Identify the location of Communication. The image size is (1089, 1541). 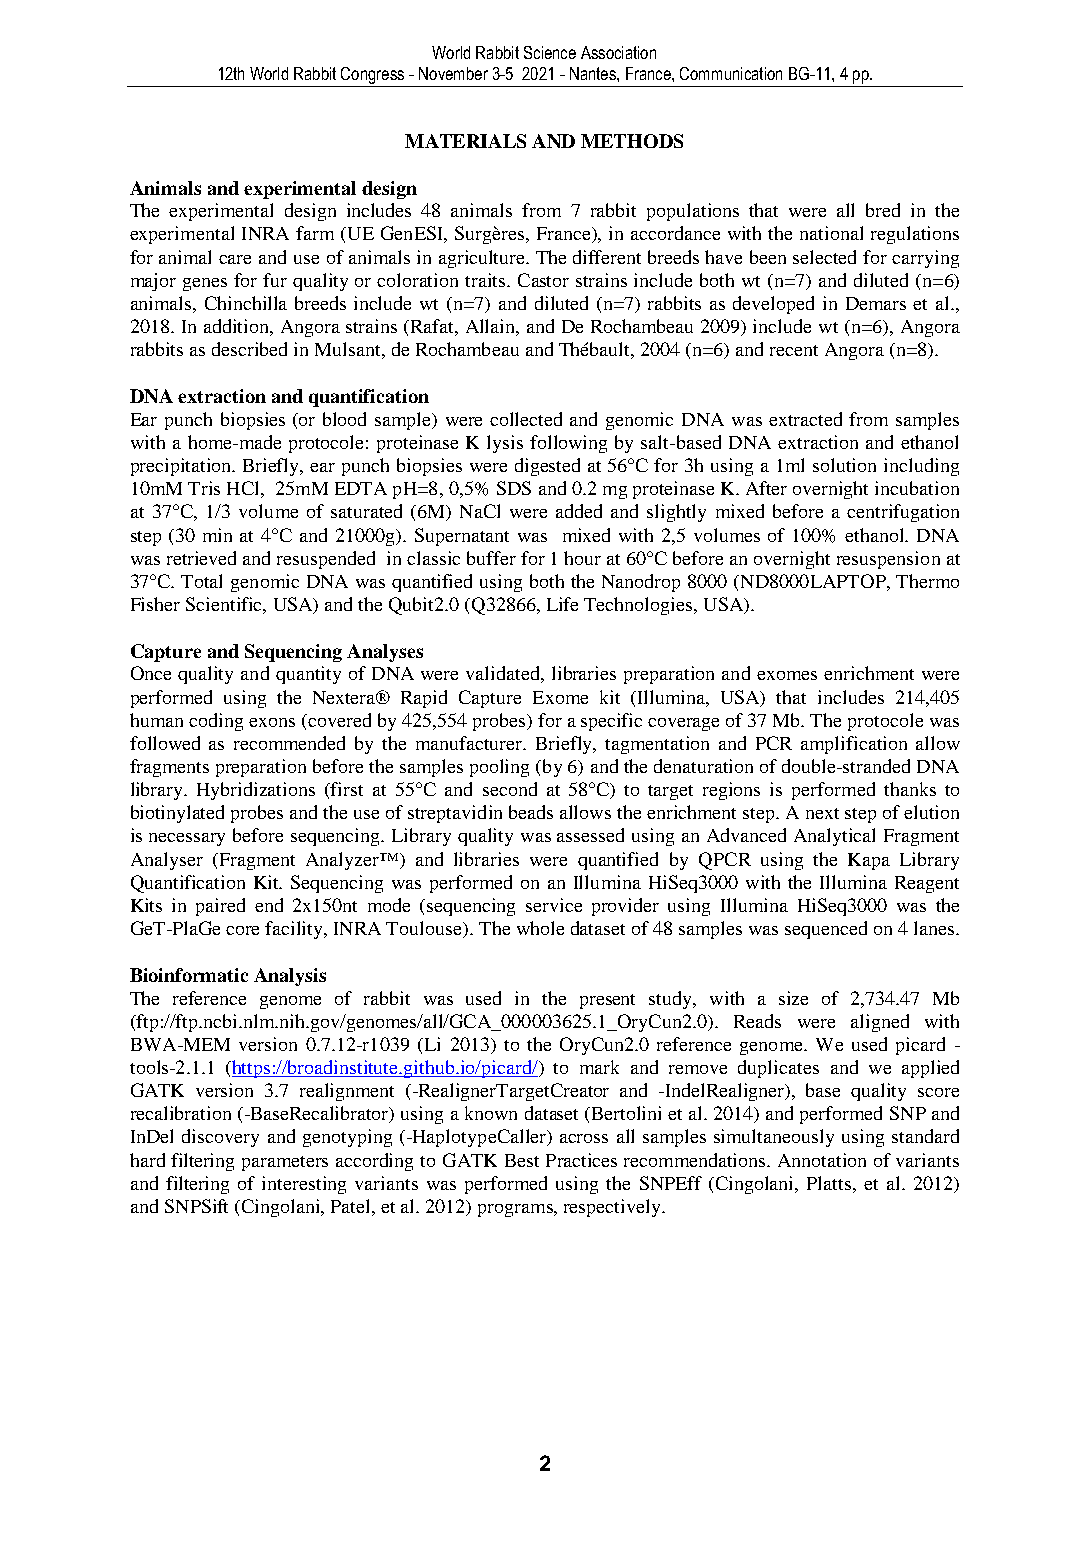
(731, 73).
